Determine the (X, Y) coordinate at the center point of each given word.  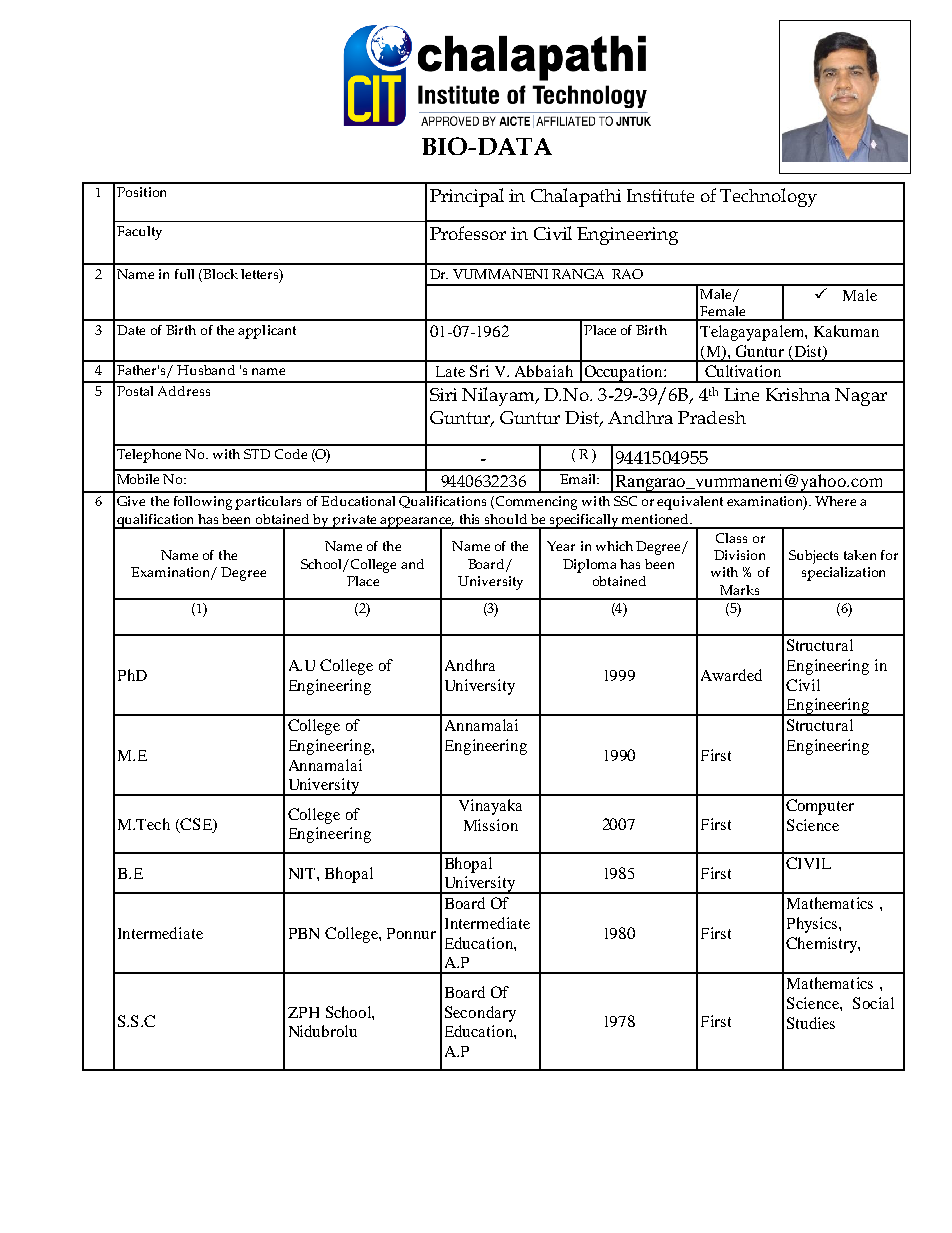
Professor (468, 233)
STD (257, 454)
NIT (303, 873)
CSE (196, 825)
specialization (843, 574)
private (354, 521)
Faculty (139, 233)
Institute (660, 195)
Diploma (589, 566)
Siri (443, 394)
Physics (813, 925)
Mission (491, 825)
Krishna (798, 394)
